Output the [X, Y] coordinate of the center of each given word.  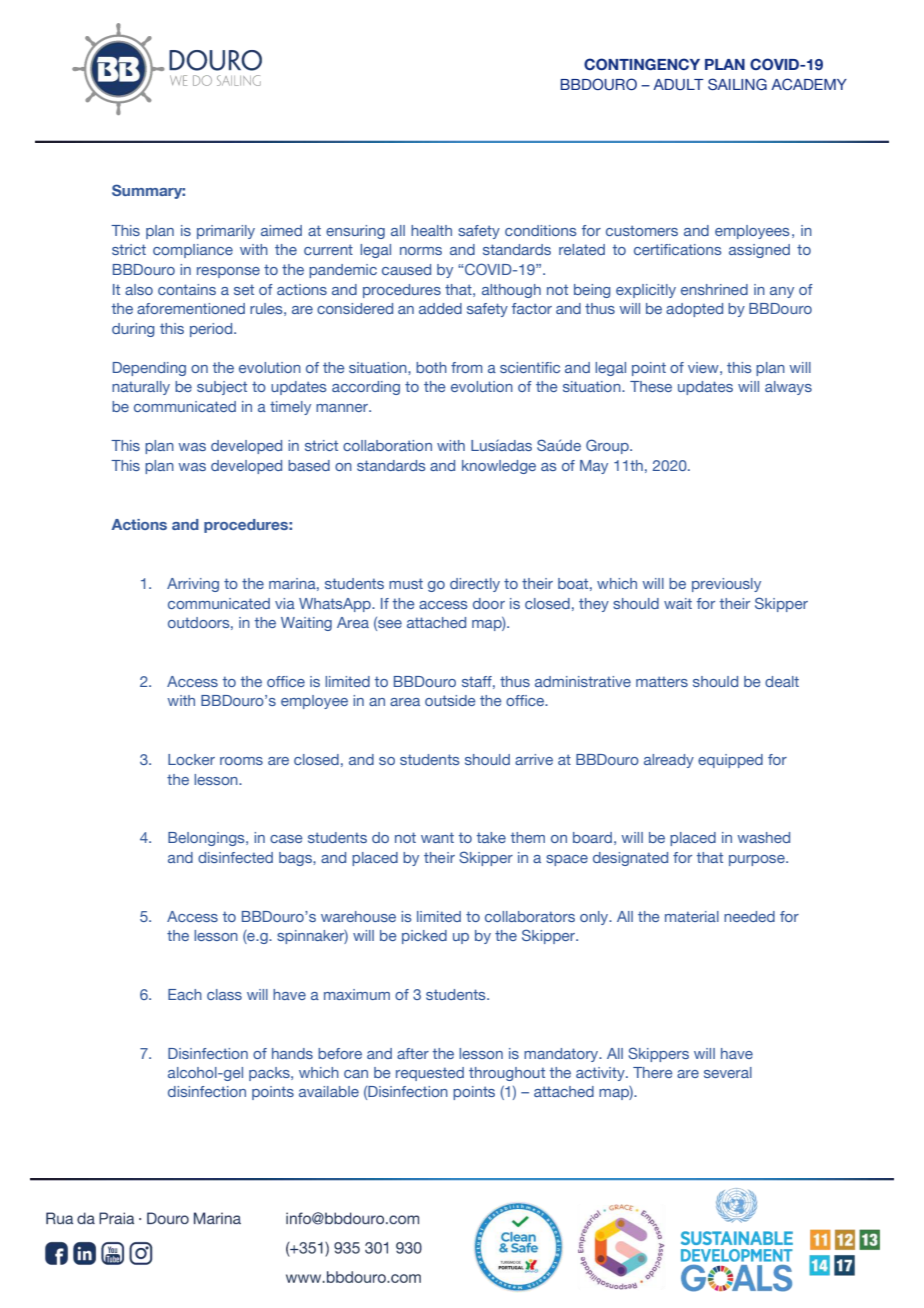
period [212, 330]
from [466, 367]
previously [726, 585]
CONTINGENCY [642, 64]
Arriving [193, 585]
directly [475, 585]
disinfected [235, 857]
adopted [694, 310]
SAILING [737, 84]
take [491, 837]
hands [292, 1053]
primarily [226, 232]
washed [763, 837]
